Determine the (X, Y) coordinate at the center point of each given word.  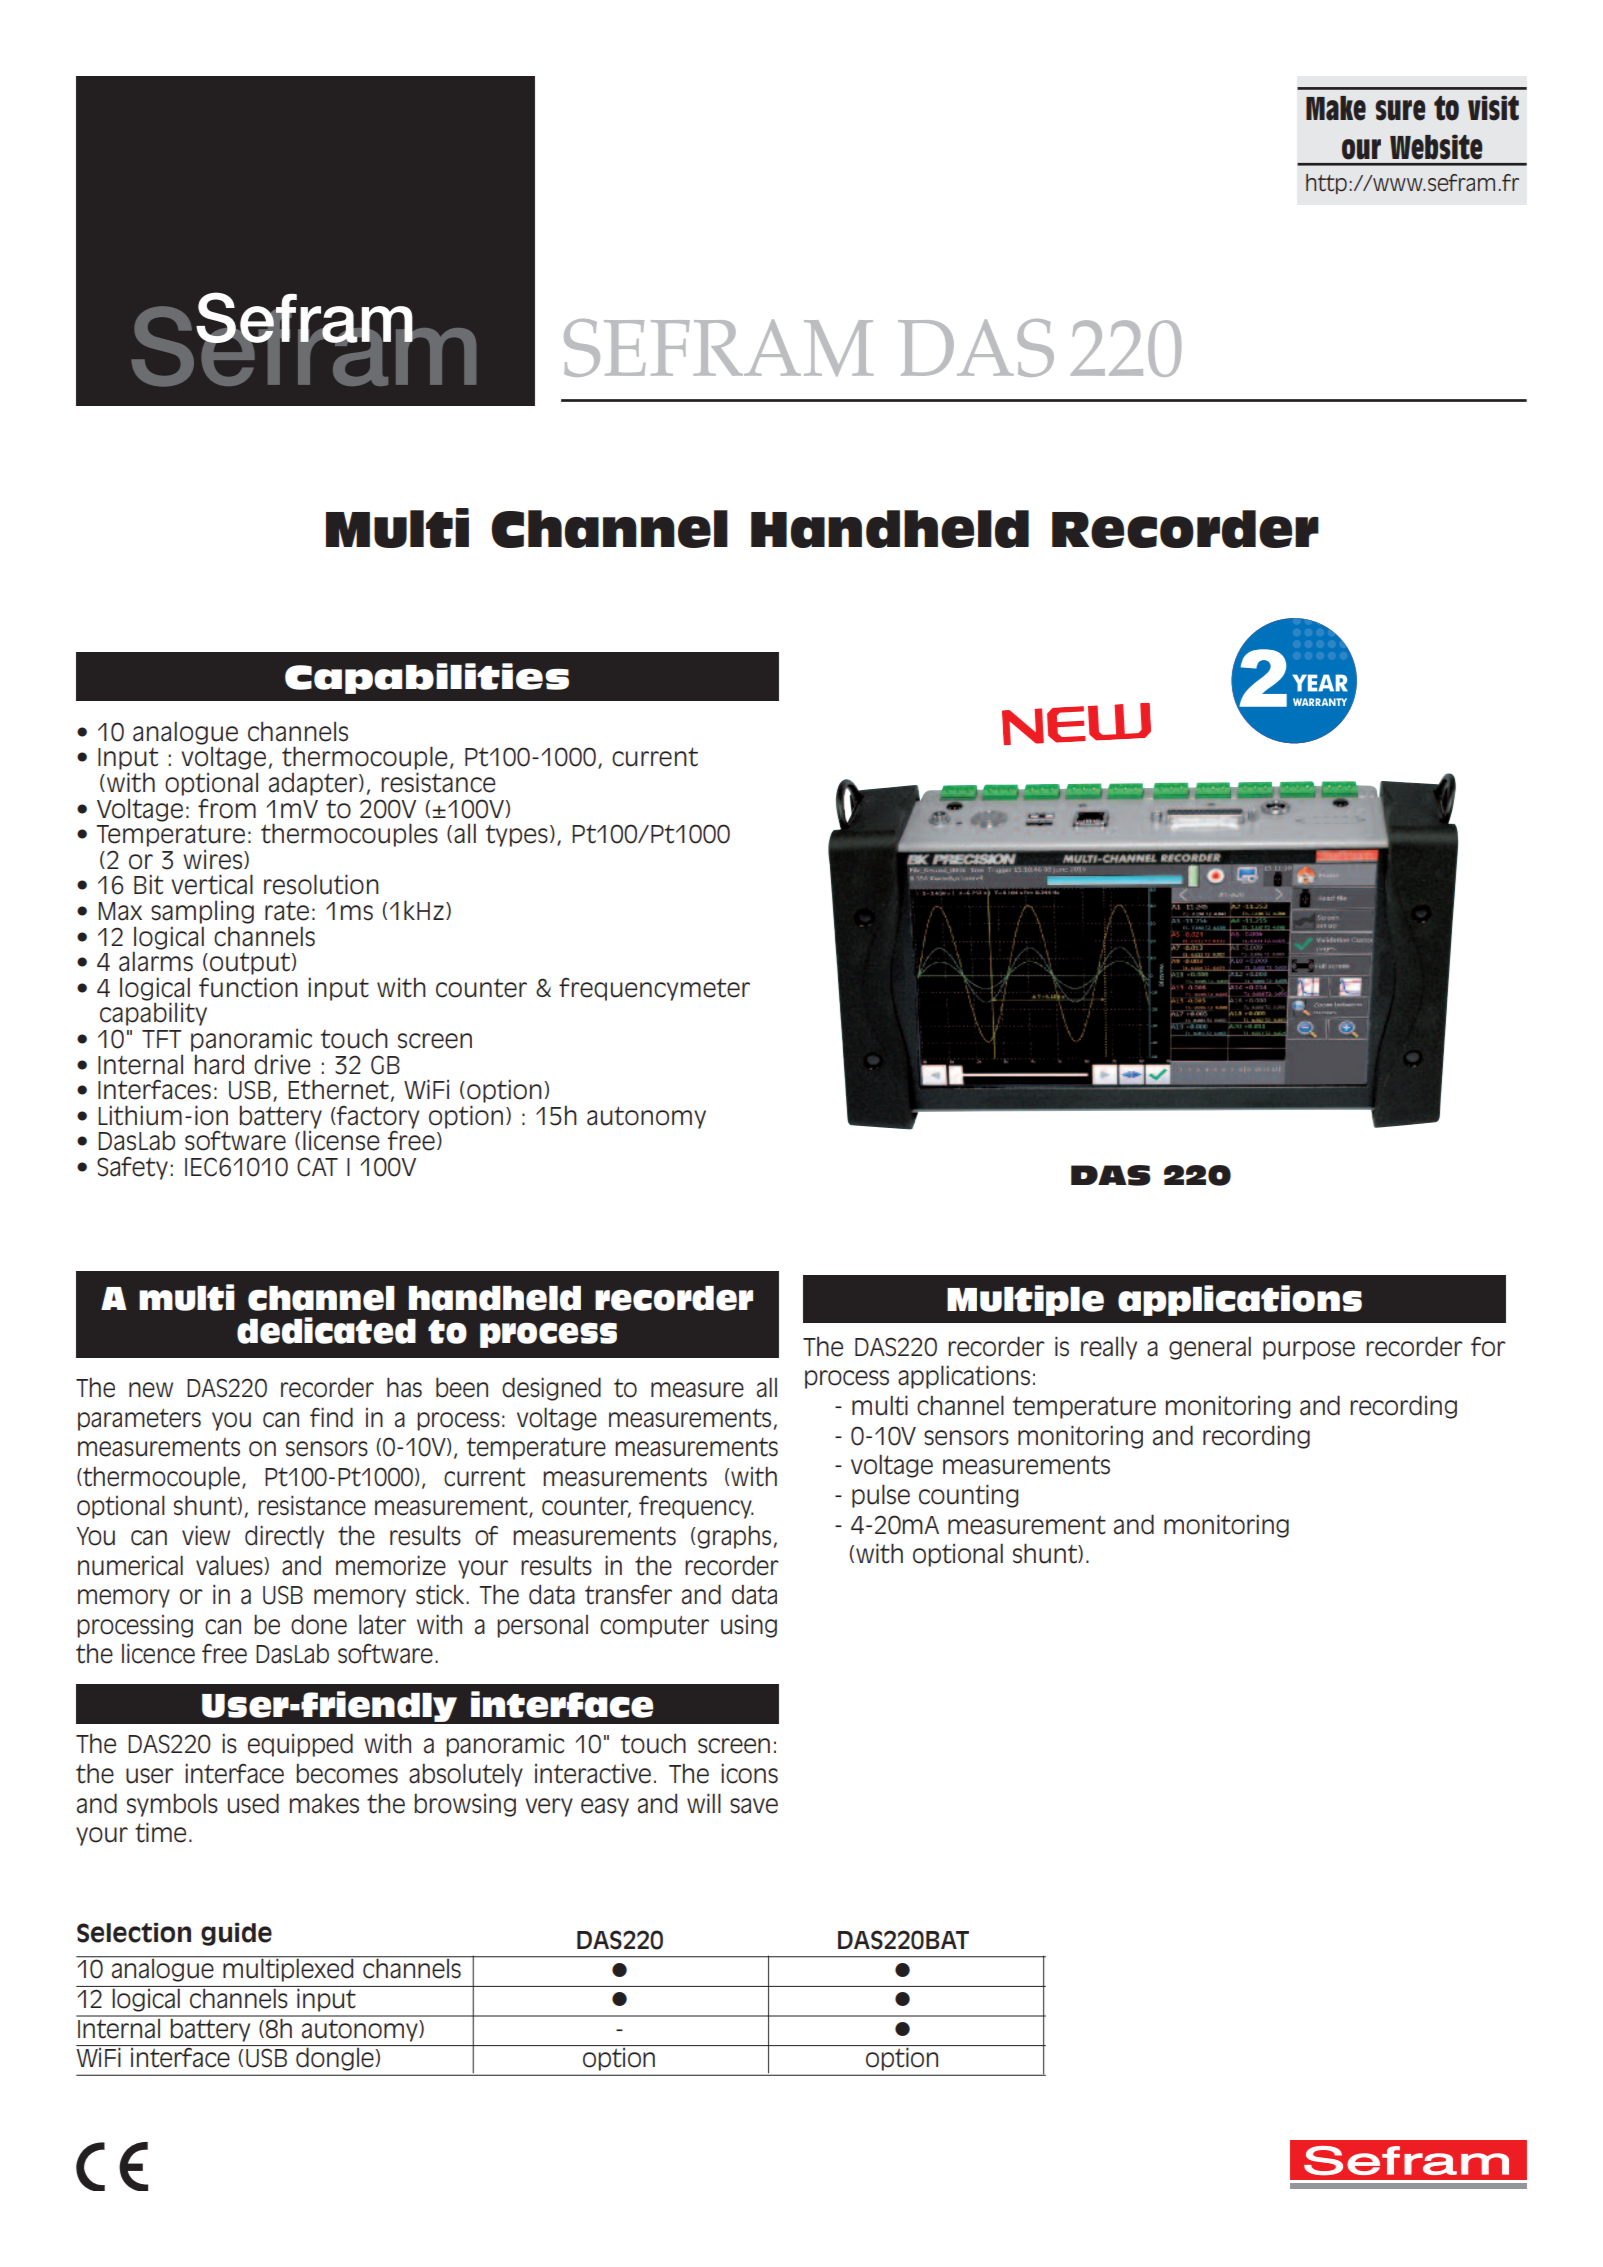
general (1210, 1348)
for (1488, 1347)
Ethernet (338, 1089)
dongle (335, 2058)
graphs (734, 1537)
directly (284, 1537)
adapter (314, 784)
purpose (1309, 1350)
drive (282, 1064)
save (754, 1806)
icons (749, 1773)
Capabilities (427, 678)
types (517, 836)
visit (1493, 108)
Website (1436, 147)
